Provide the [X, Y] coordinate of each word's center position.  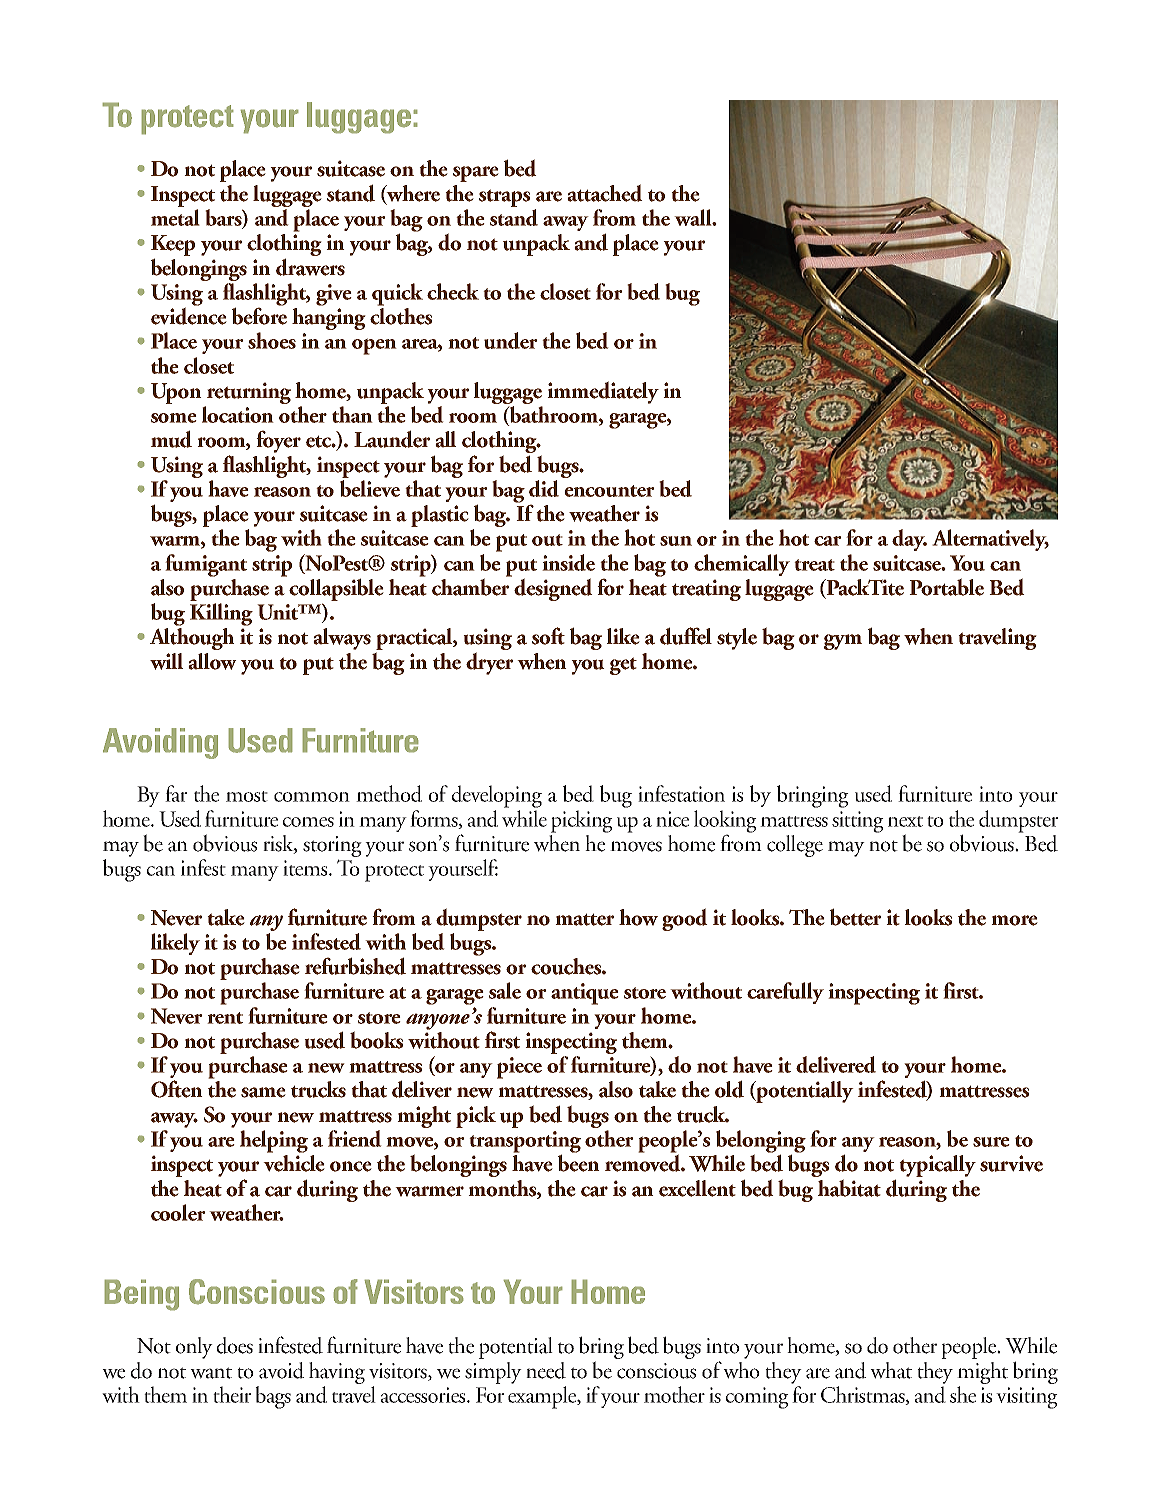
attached [605, 193]
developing [497, 796]
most [247, 796]
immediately [603, 392]
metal [175, 217]
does [235, 1345]
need [546, 1370]
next [905, 821]
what [891, 1370]
